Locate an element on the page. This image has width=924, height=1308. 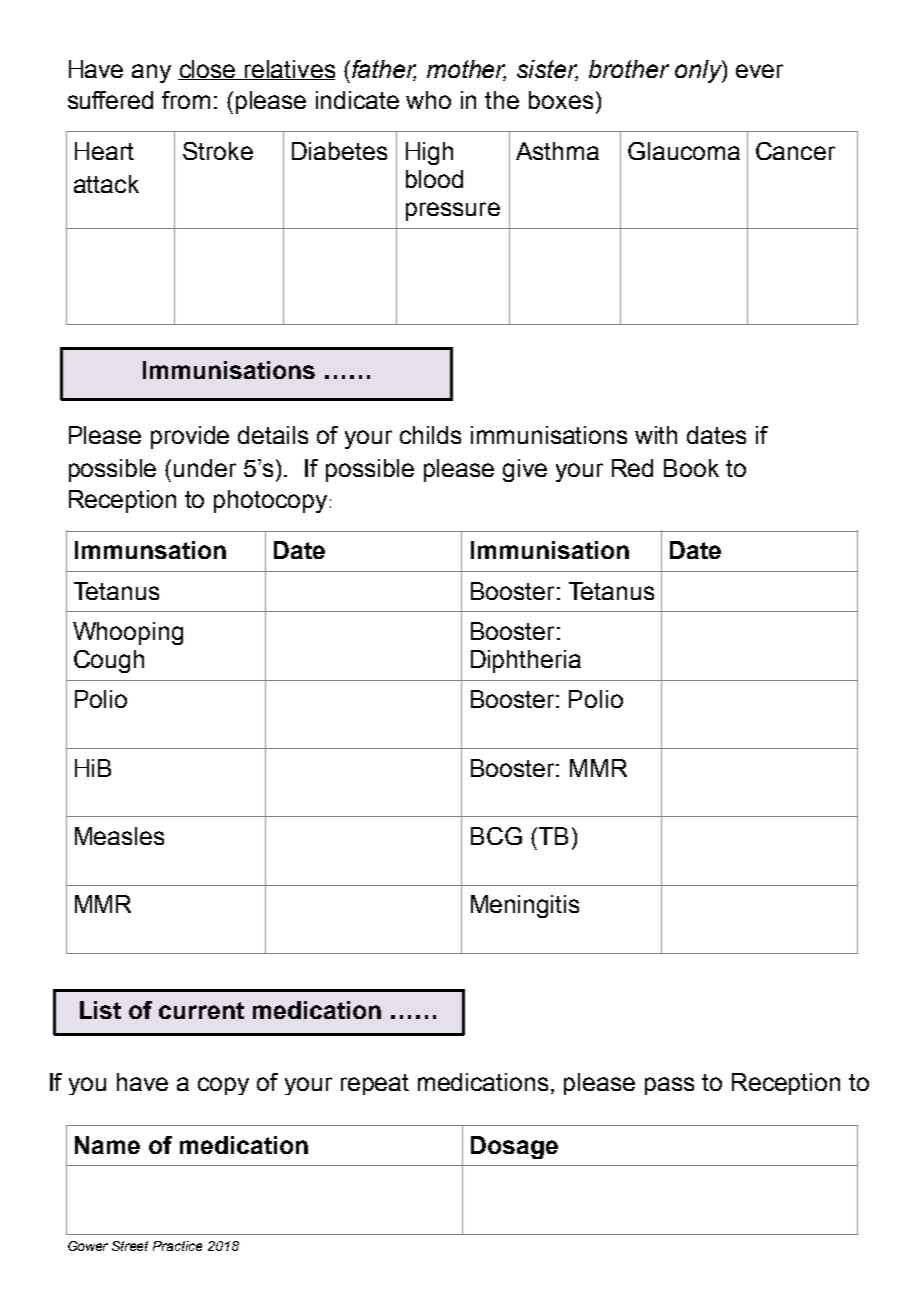
childs is located at coordinates (430, 435).
